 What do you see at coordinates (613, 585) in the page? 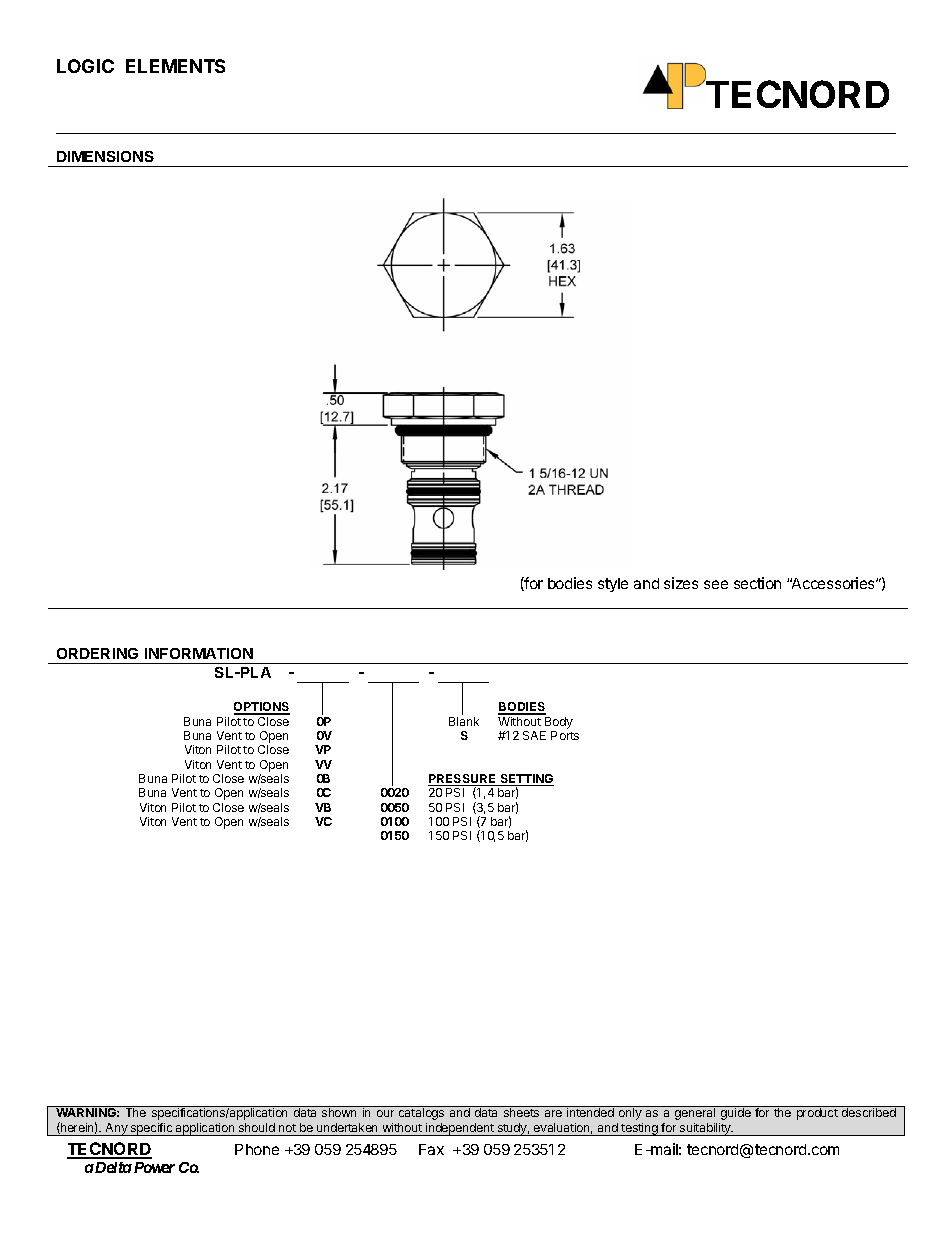
I see `style` at bounding box center [613, 585].
